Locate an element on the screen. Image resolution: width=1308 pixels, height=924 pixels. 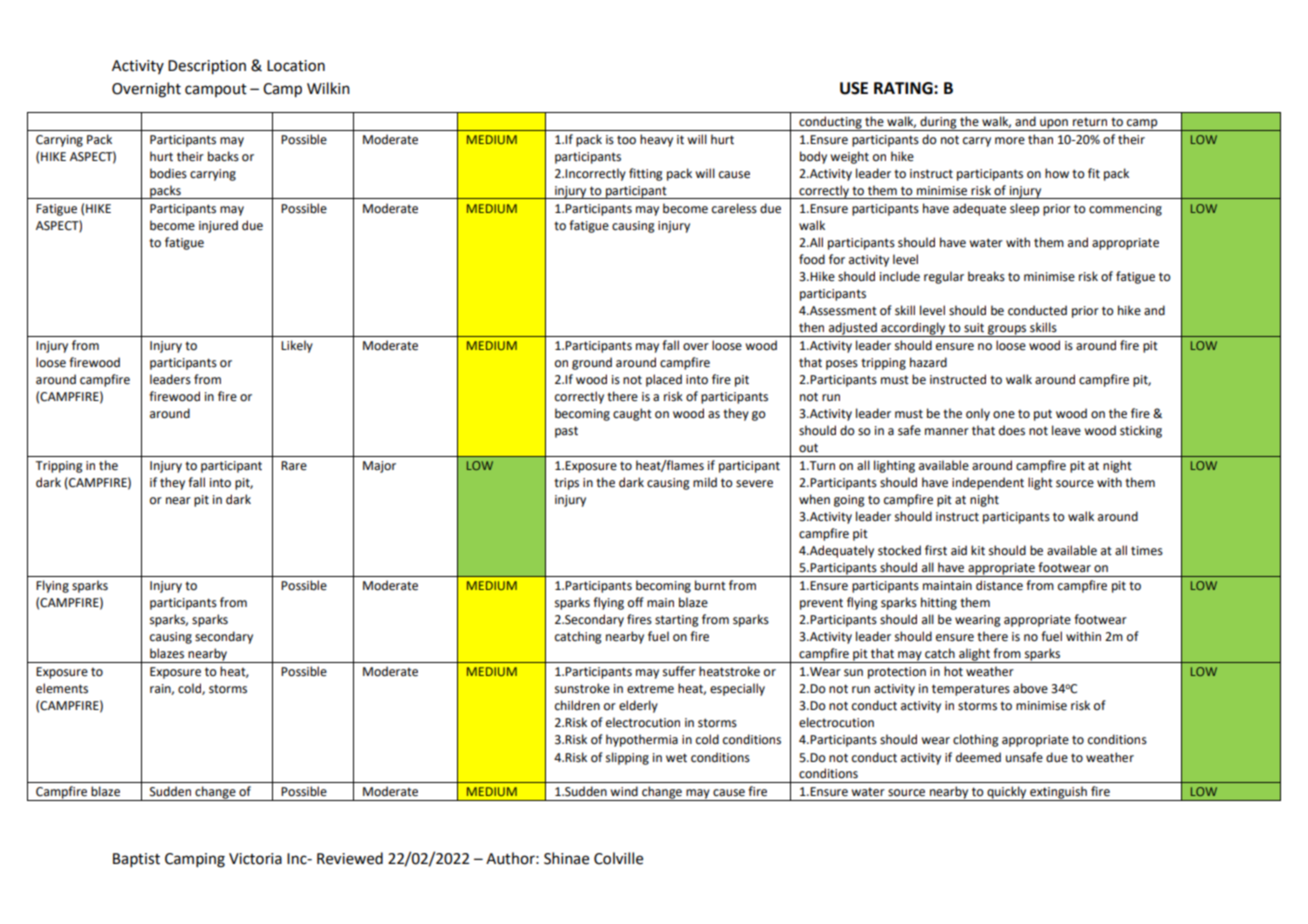
groups is located at coordinates (1007, 331).
